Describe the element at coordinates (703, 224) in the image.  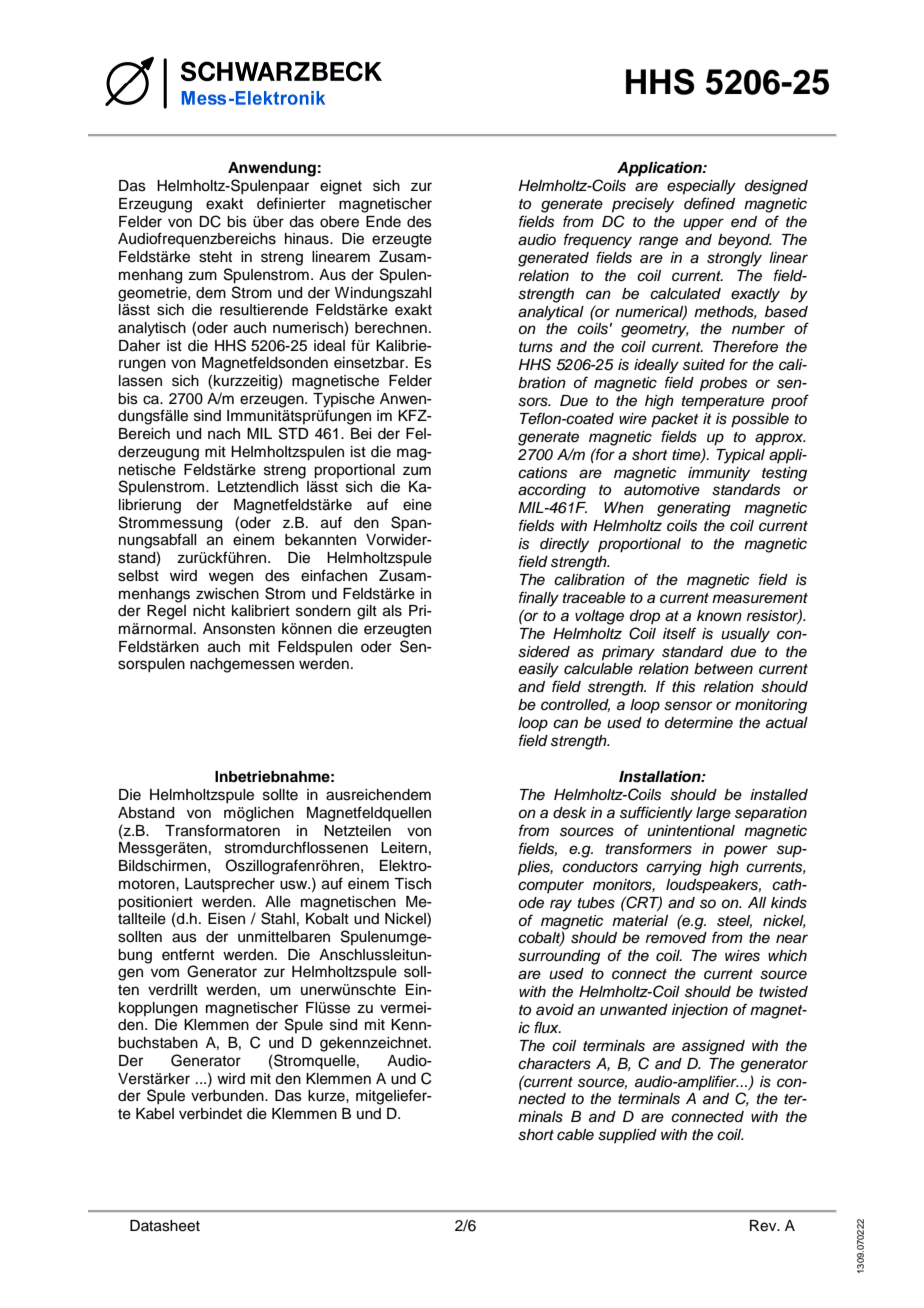
I see `upper` at that location.
